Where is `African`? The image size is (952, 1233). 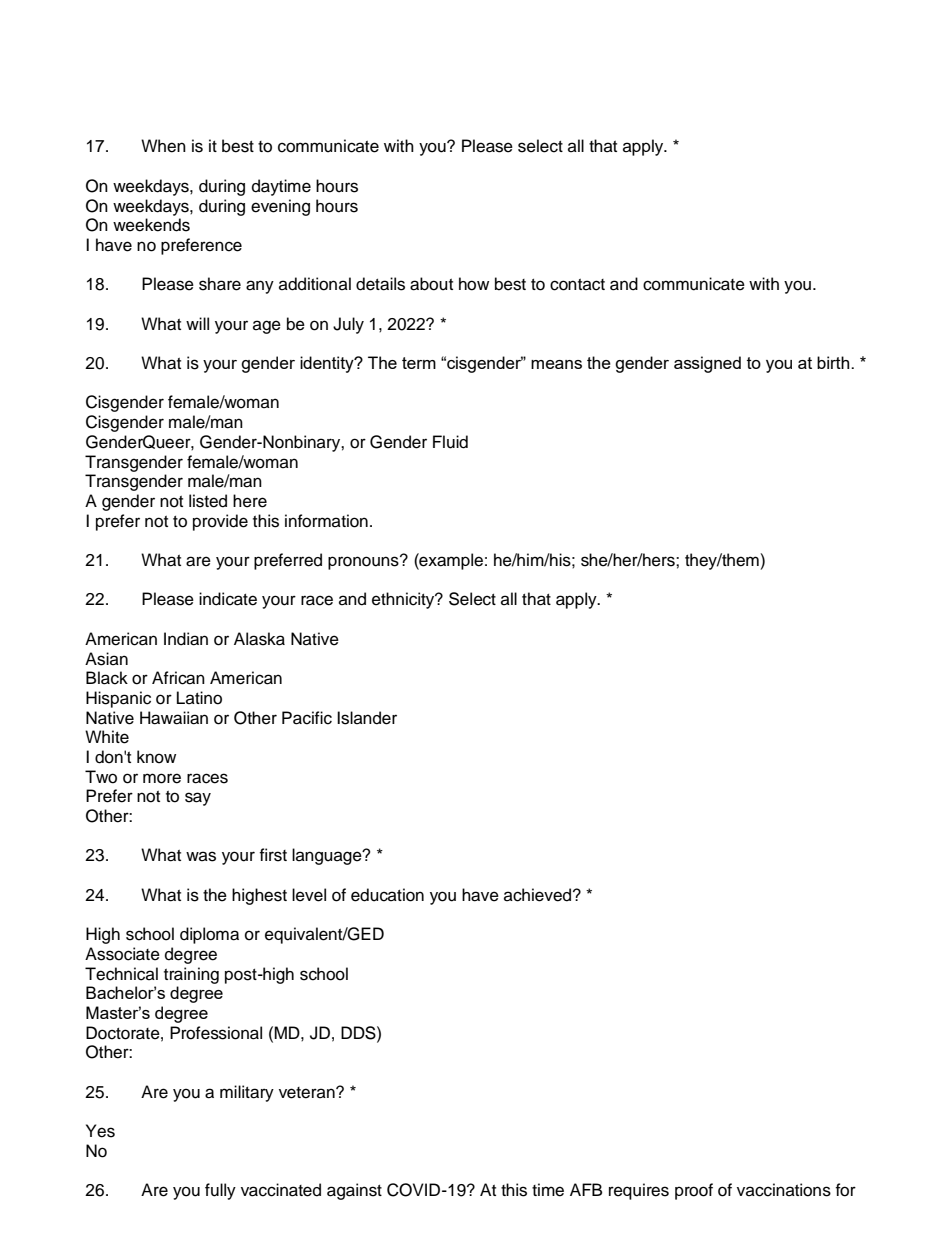 African is located at coordinates (178, 678).
